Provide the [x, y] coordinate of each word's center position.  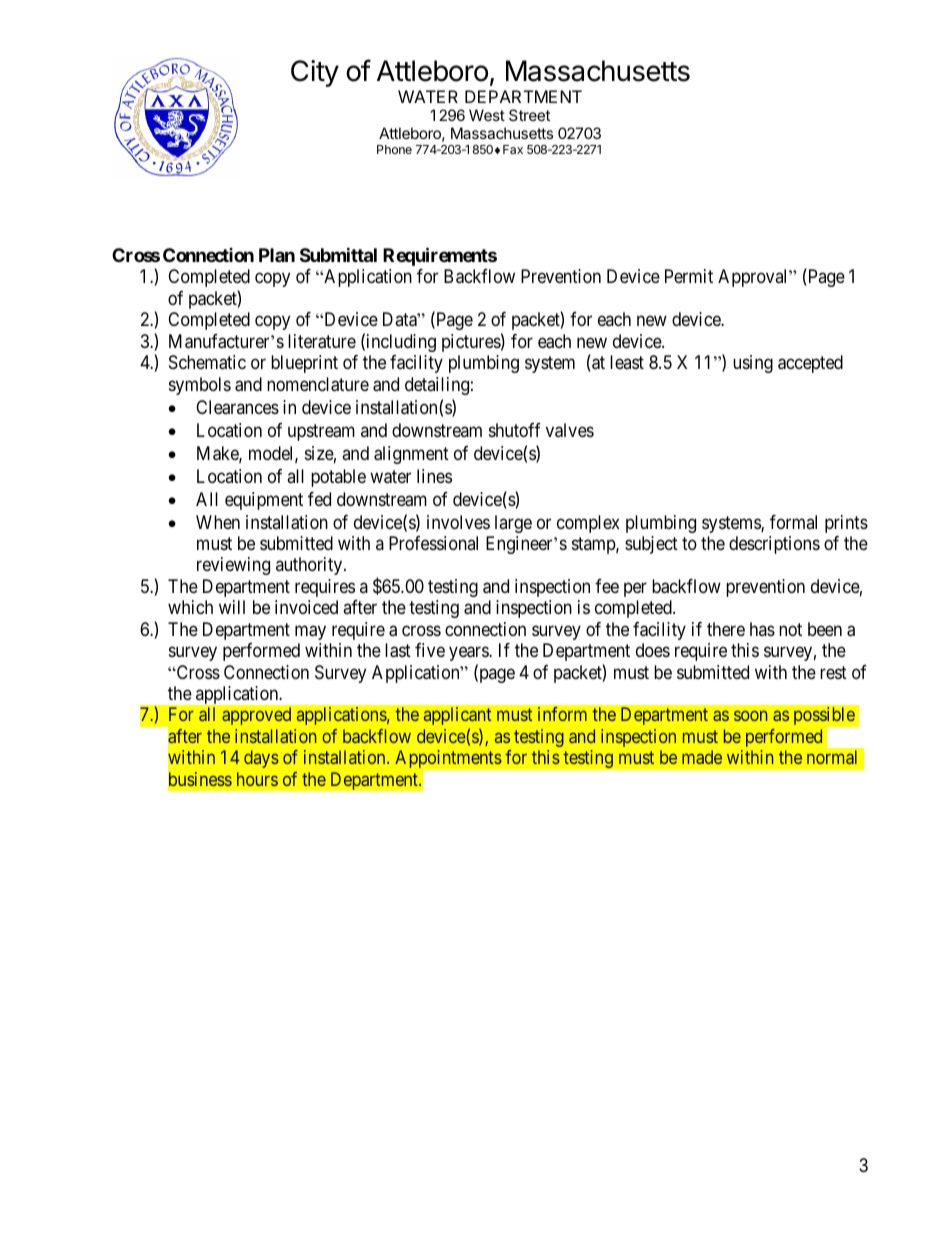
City [315, 73]
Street [529, 115]
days [261, 759]
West [487, 115]
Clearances [237, 407]
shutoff [515, 430]
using [753, 364]
